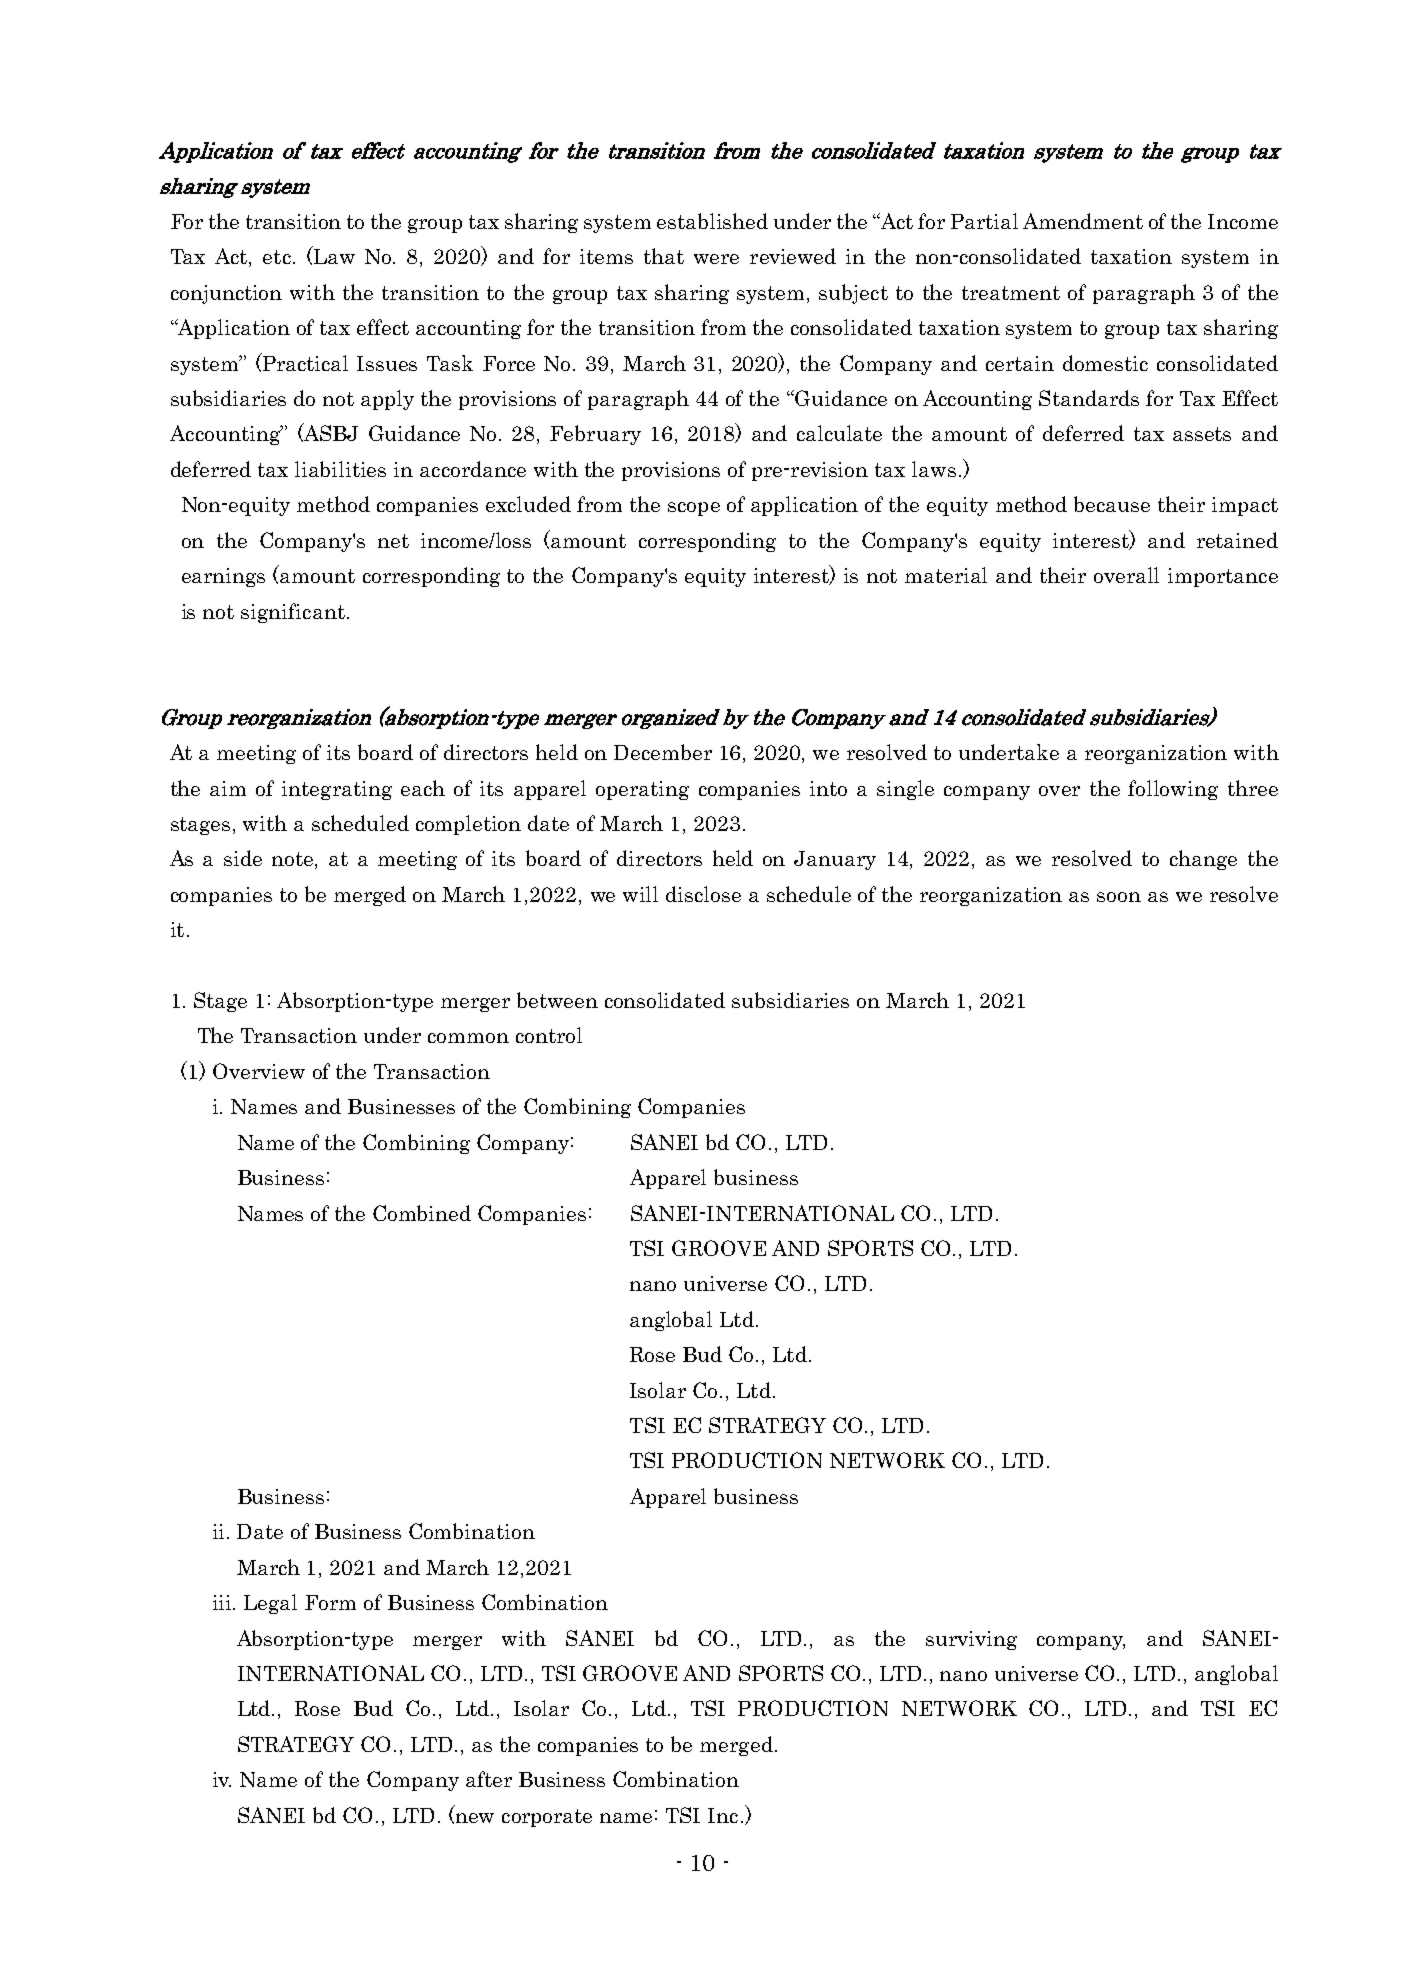 This screenshot has width=1405, height=1988. I want to click on etc, so click(277, 257).
